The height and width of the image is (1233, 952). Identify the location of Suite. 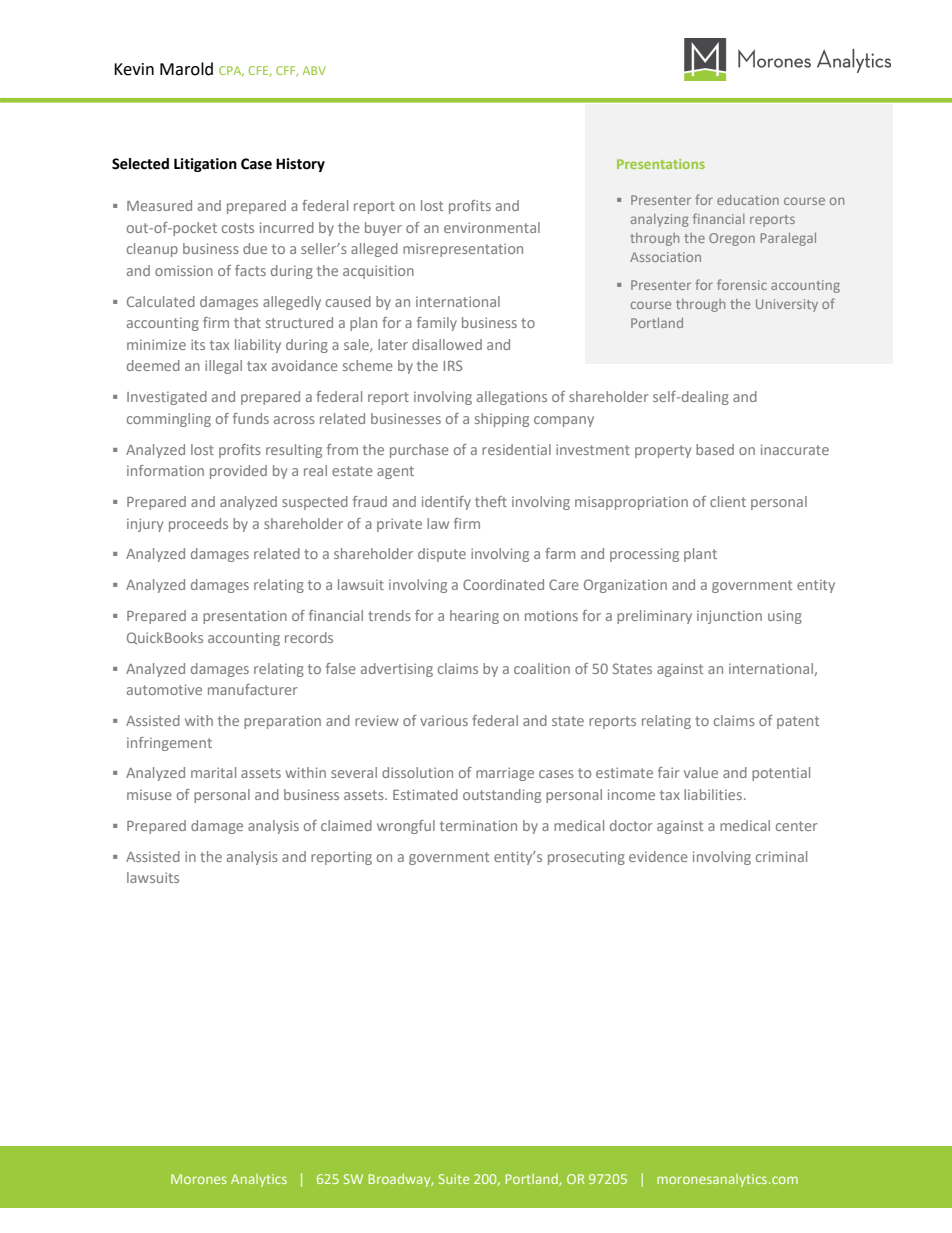
(454, 1179).
